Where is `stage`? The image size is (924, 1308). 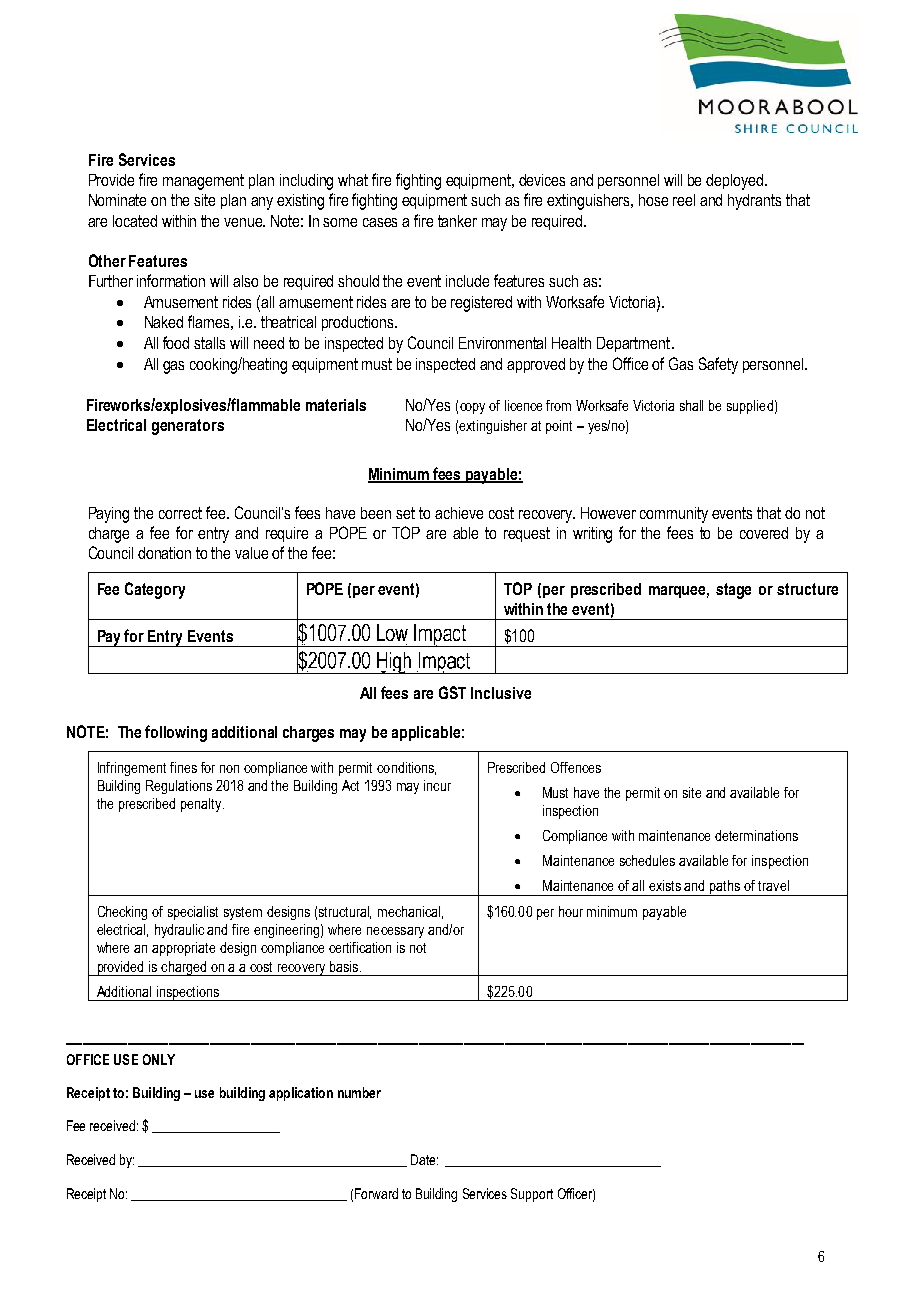 stage is located at coordinates (733, 591).
